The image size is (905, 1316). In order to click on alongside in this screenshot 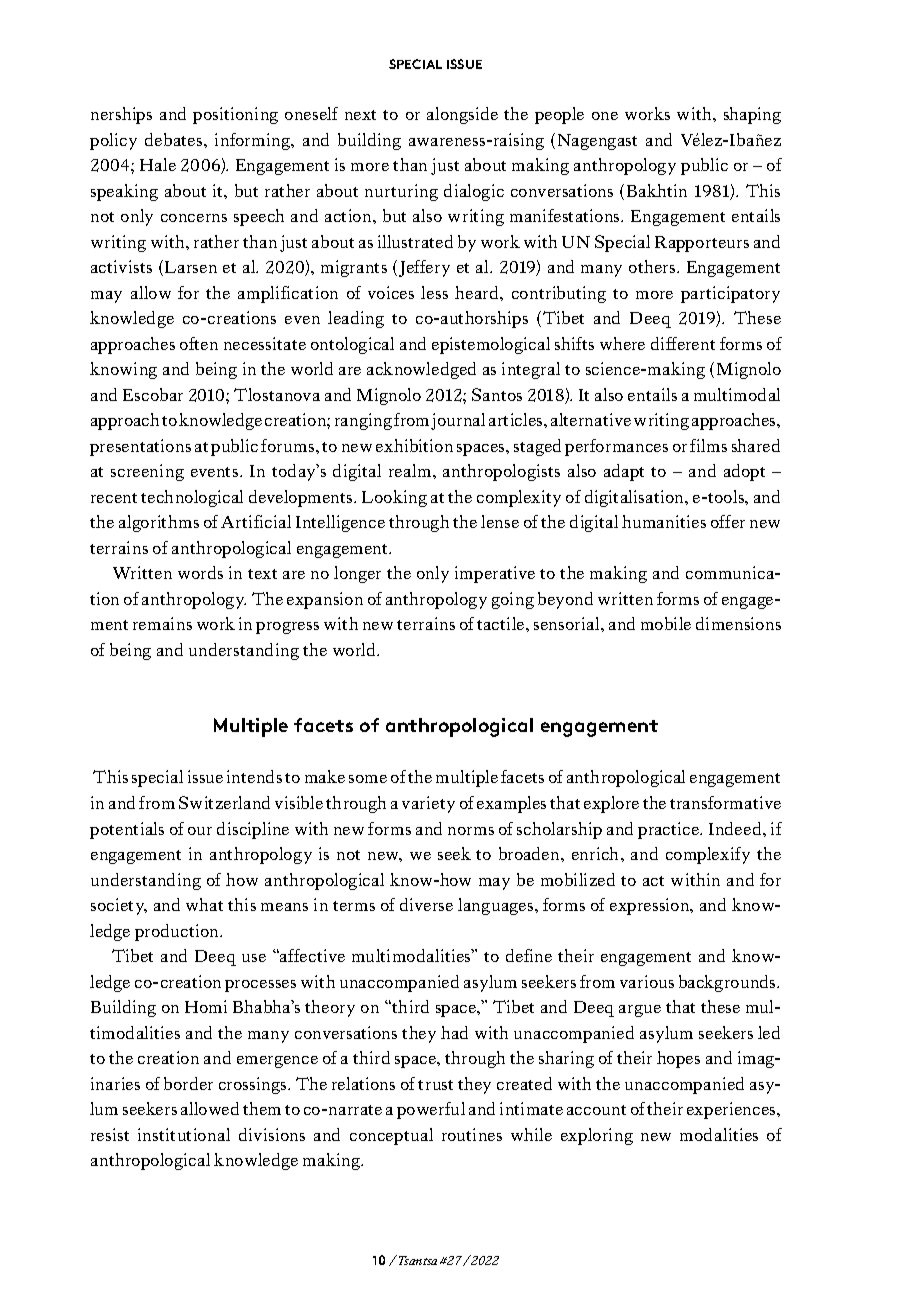, I will do `click(462, 115)`.
